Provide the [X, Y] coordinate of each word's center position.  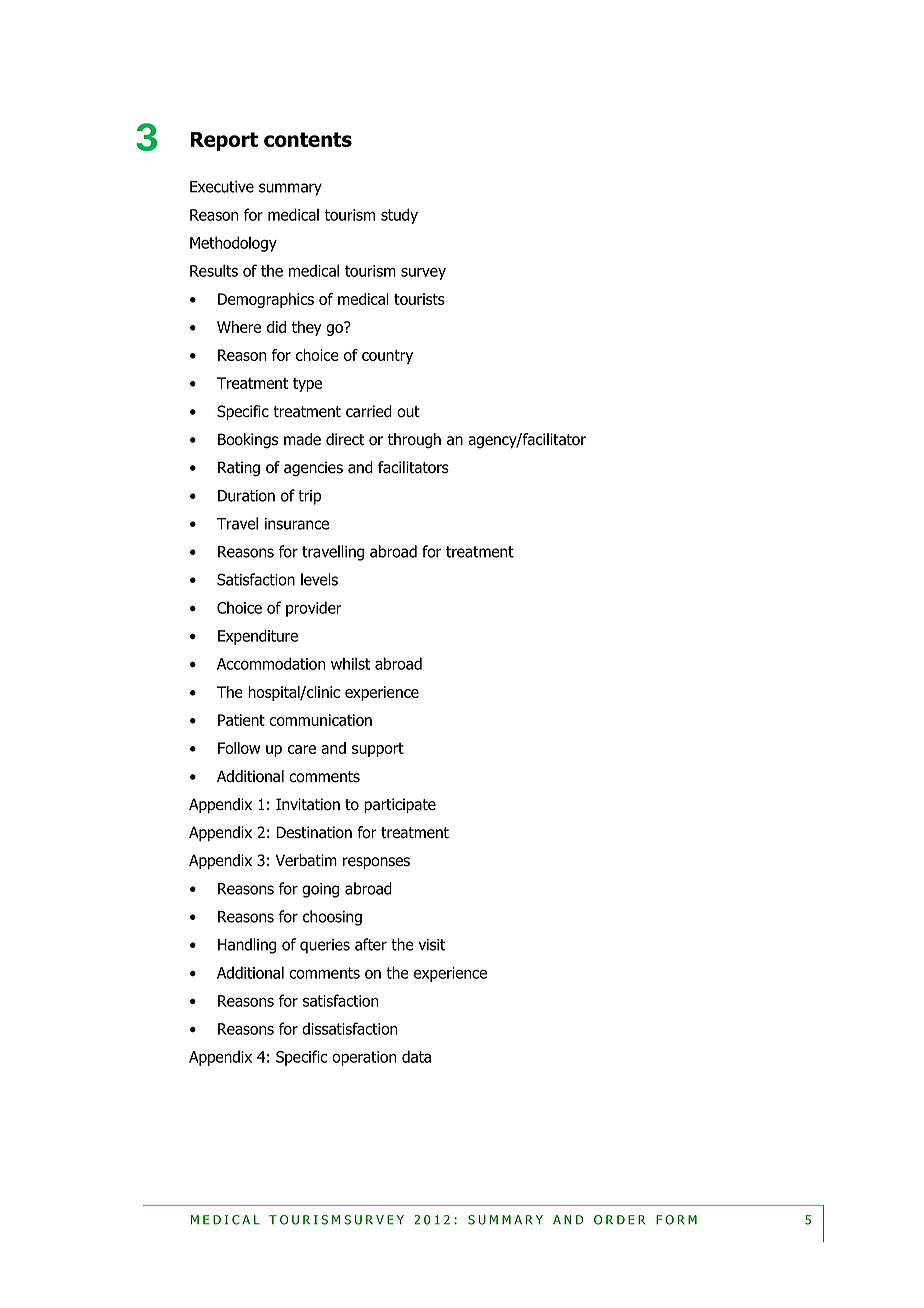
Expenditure [258, 637]
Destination [314, 832]
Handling [247, 946]
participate [400, 805]
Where [239, 327]
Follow [239, 748]
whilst [350, 663]
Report [224, 141]
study [399, 216]
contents [308, 139]
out [408, 412]
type [307, 385]
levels [319, 579]
